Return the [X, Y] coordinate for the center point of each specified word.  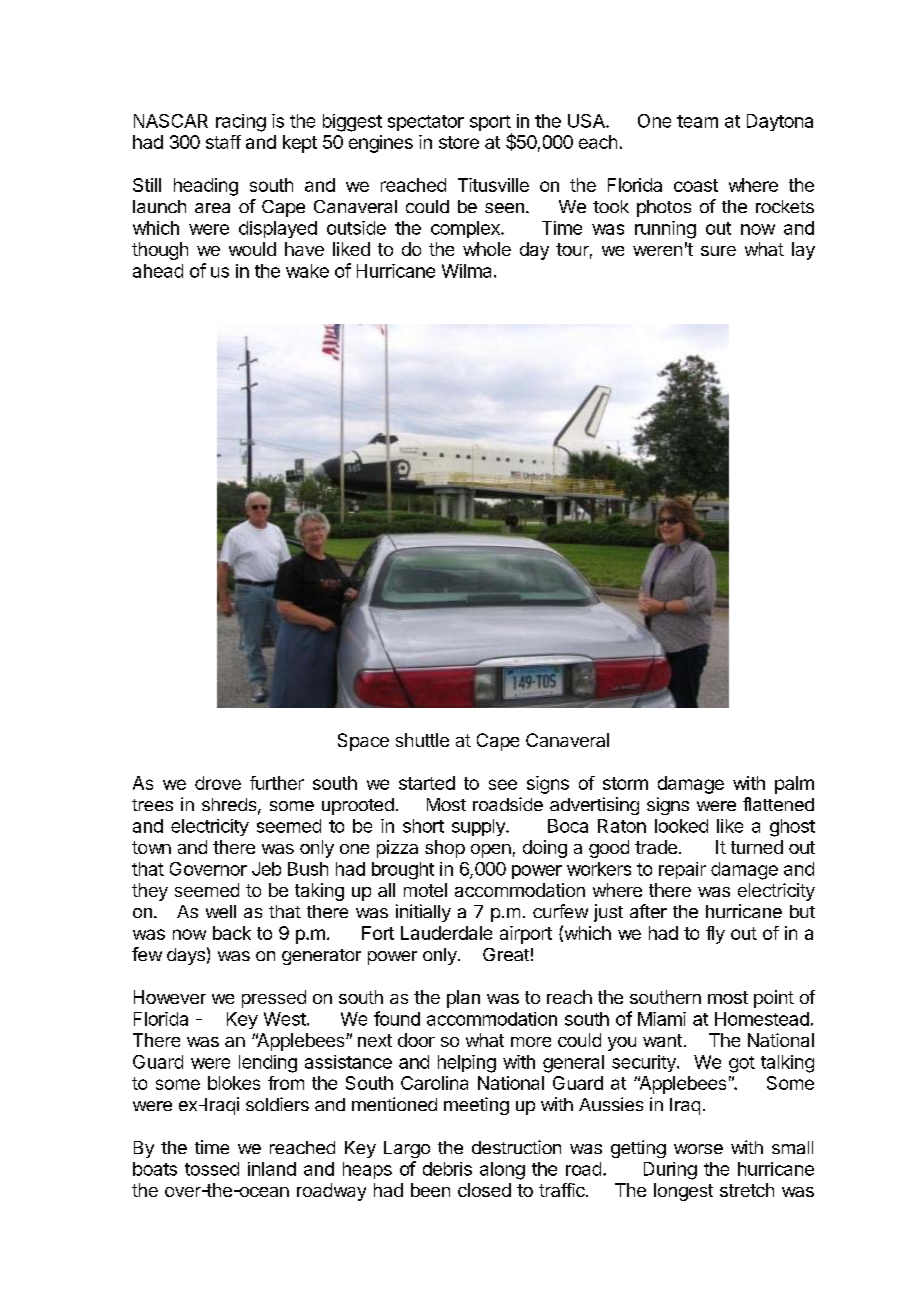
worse [698, 1149]
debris [447, 1169]
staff [223, 142]
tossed [212, 1169]
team [697, 121]
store [459, 142]
